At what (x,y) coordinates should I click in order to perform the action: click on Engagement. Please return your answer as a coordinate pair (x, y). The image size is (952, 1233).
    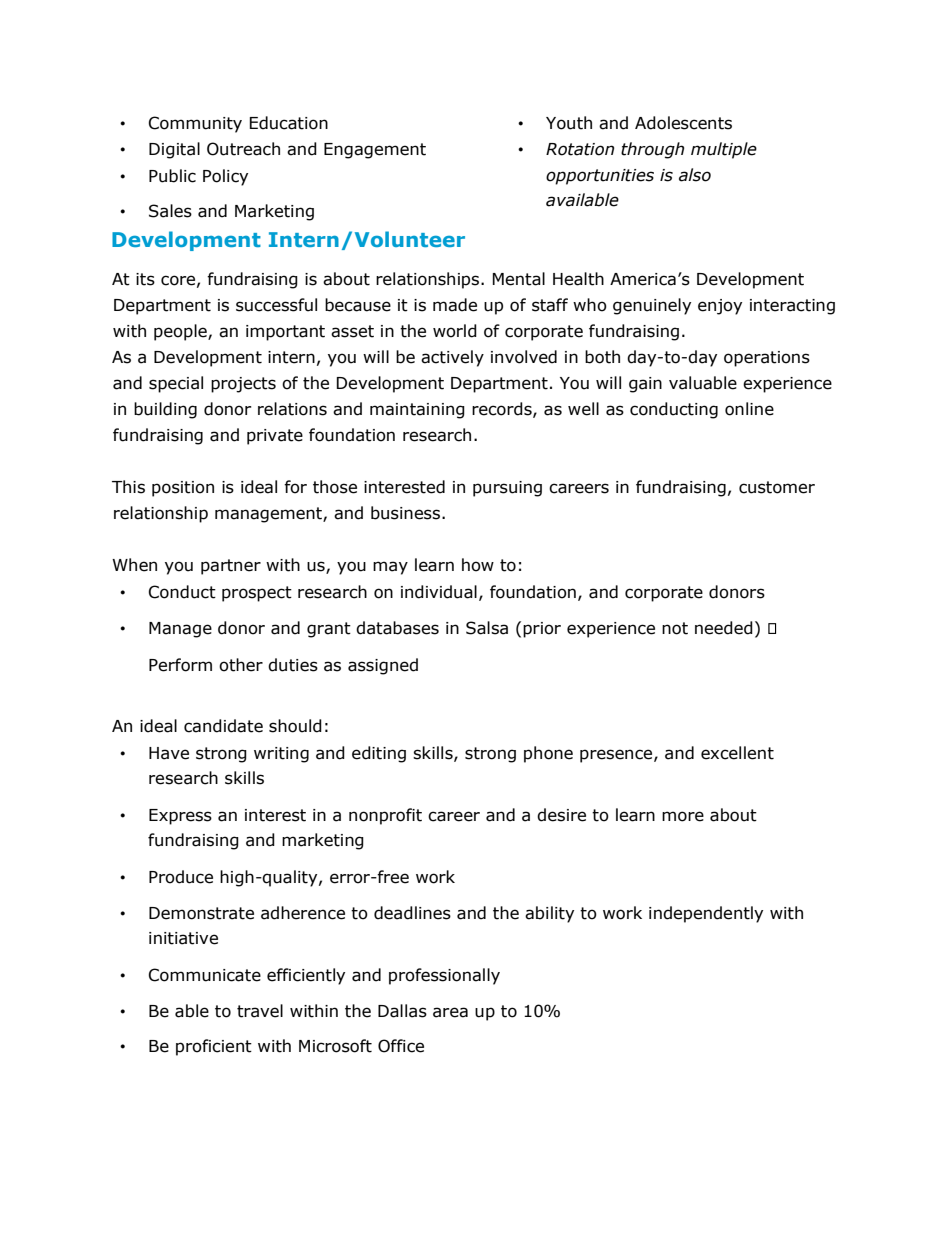
    Looking at the image, I should click on (375, 151).
